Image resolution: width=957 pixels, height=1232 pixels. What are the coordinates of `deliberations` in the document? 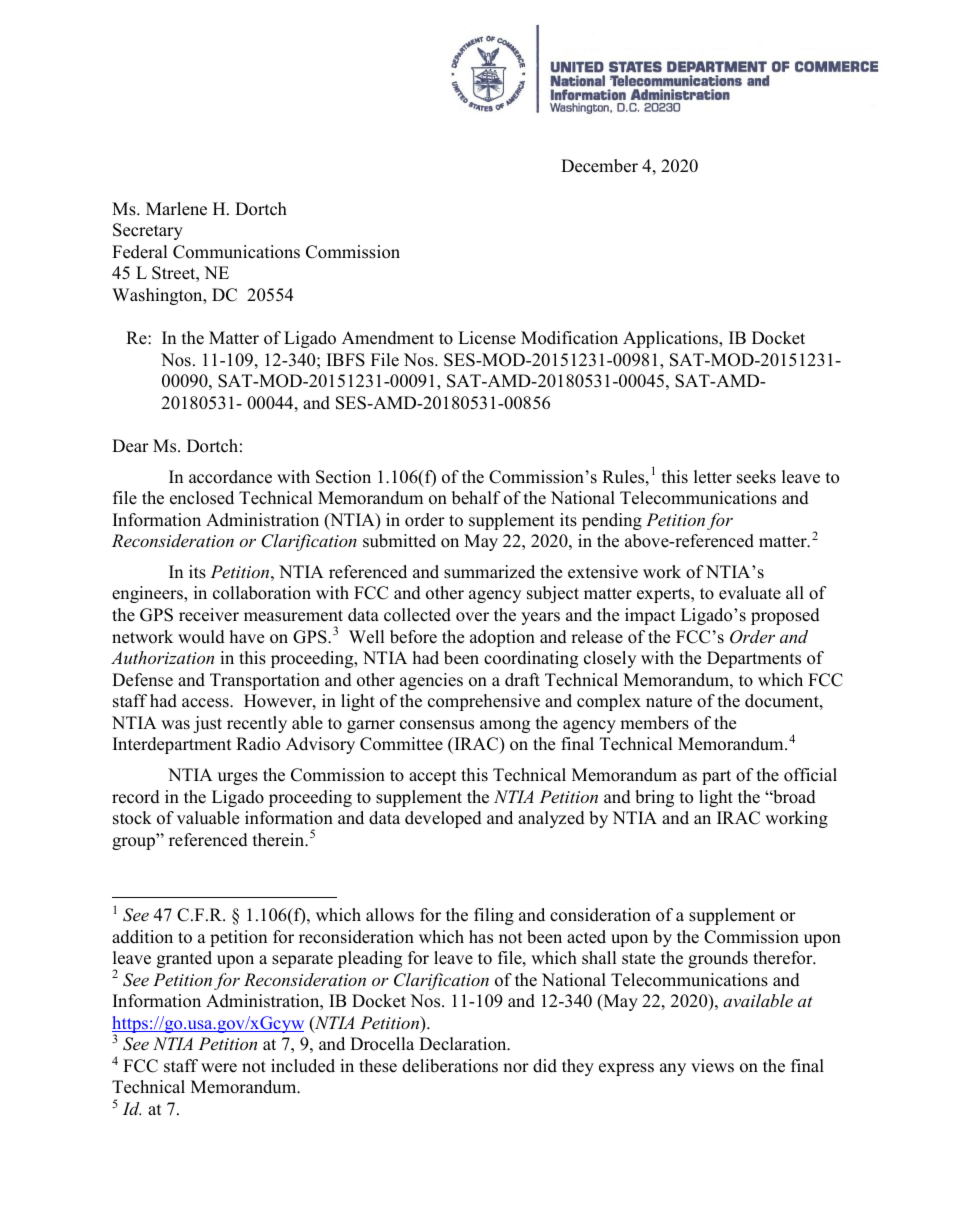 It's located at (450, 1066).
